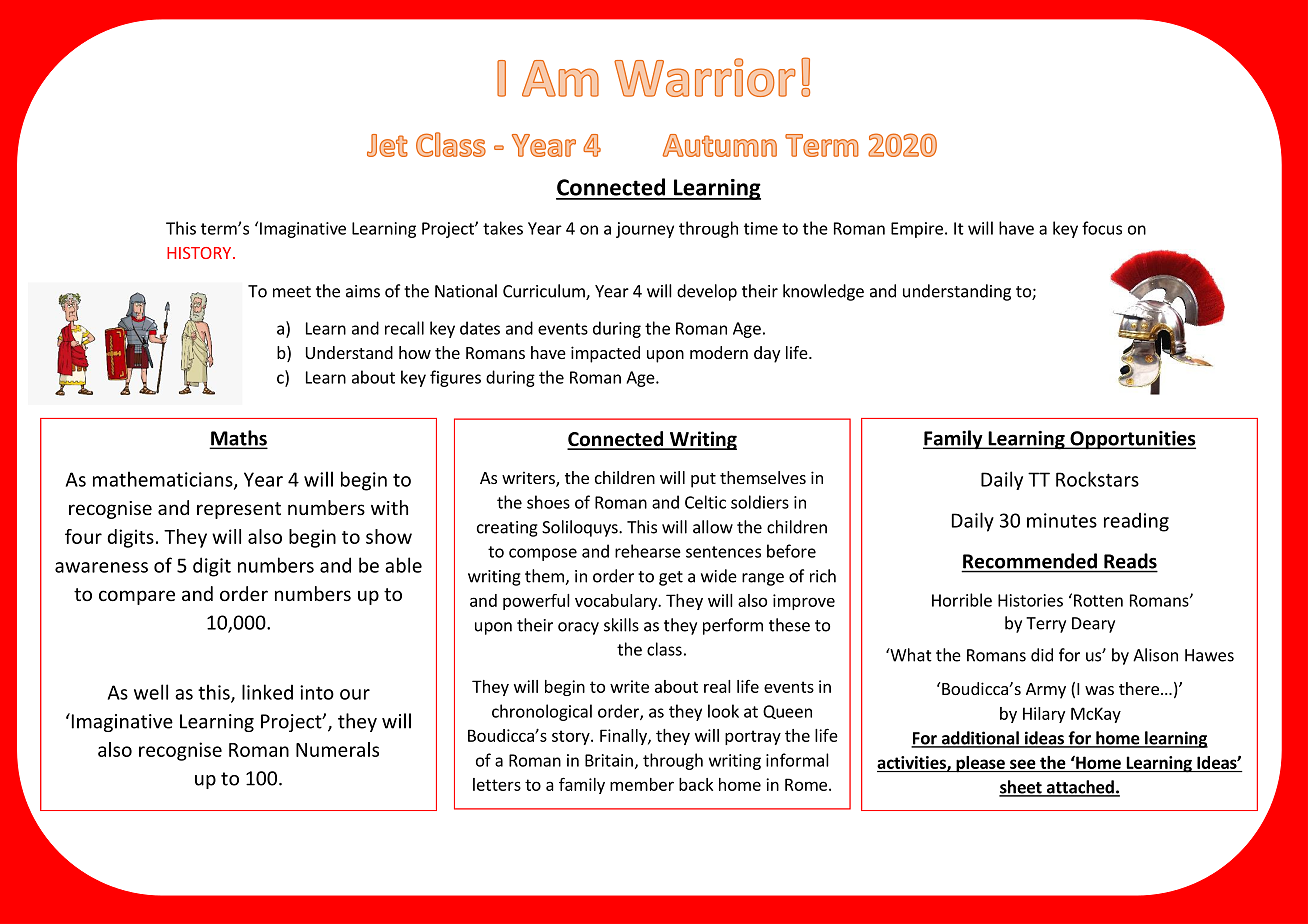  I want to click on focus, so click(1102, 228).
